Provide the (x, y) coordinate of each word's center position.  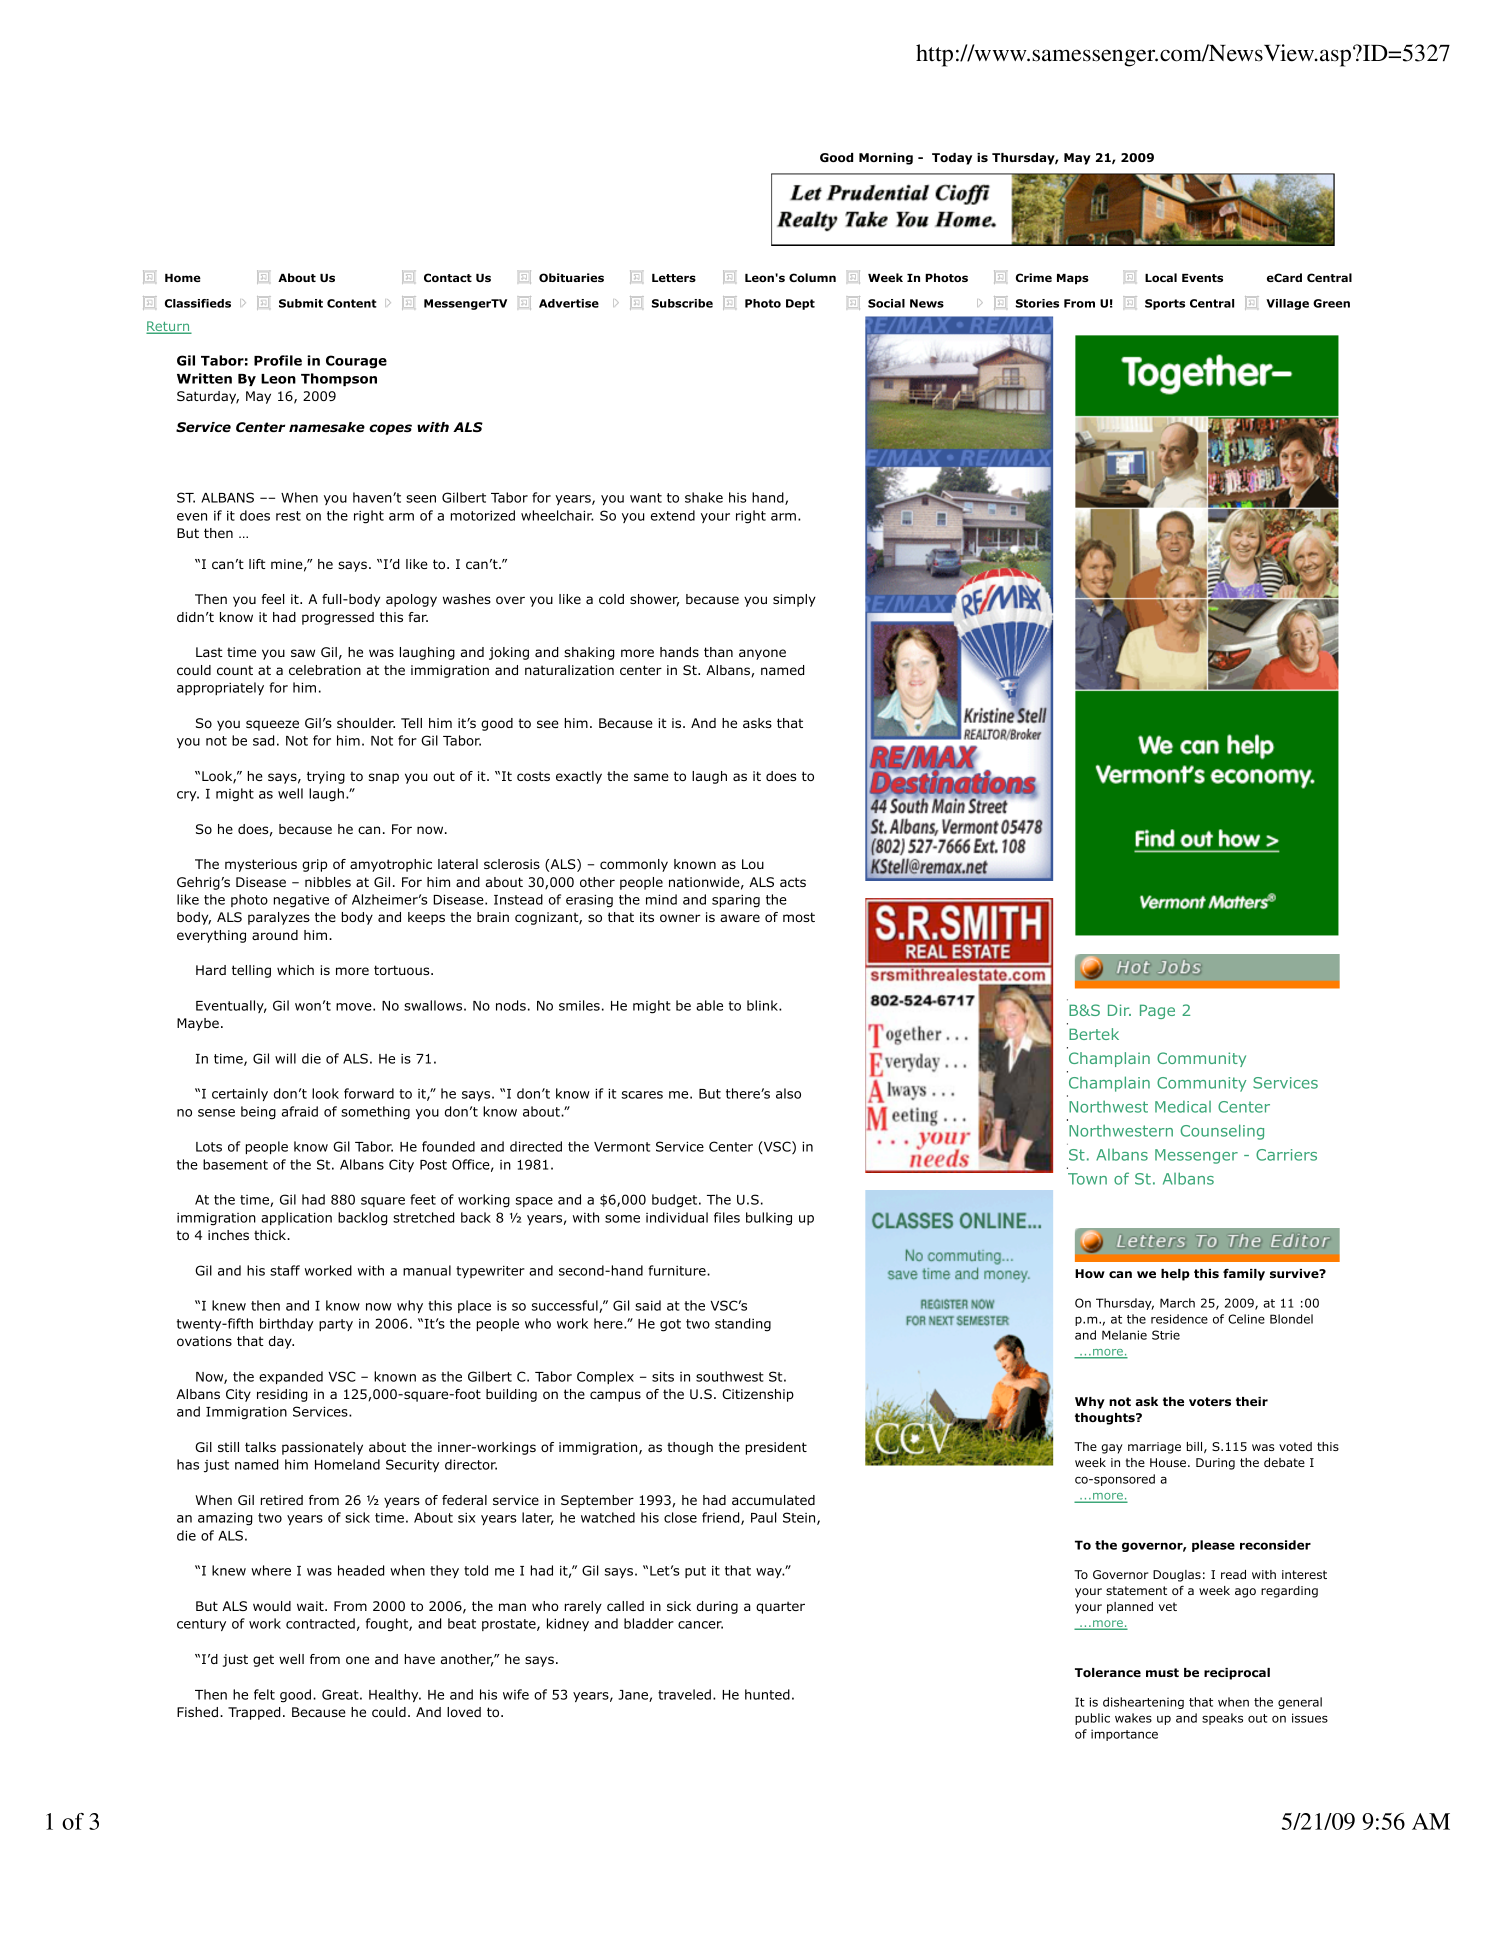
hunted (767, 1694)
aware (740, 918)
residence (1179, 1319)
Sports (1165, 304)
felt (264, 1694)
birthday (287, 1324)
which (295, 970)
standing (743, 1325)
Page (1157, 1011)
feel (273, 599)
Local (1161, 277)
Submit (301, 303)
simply (794, 600)
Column (812, 277)
